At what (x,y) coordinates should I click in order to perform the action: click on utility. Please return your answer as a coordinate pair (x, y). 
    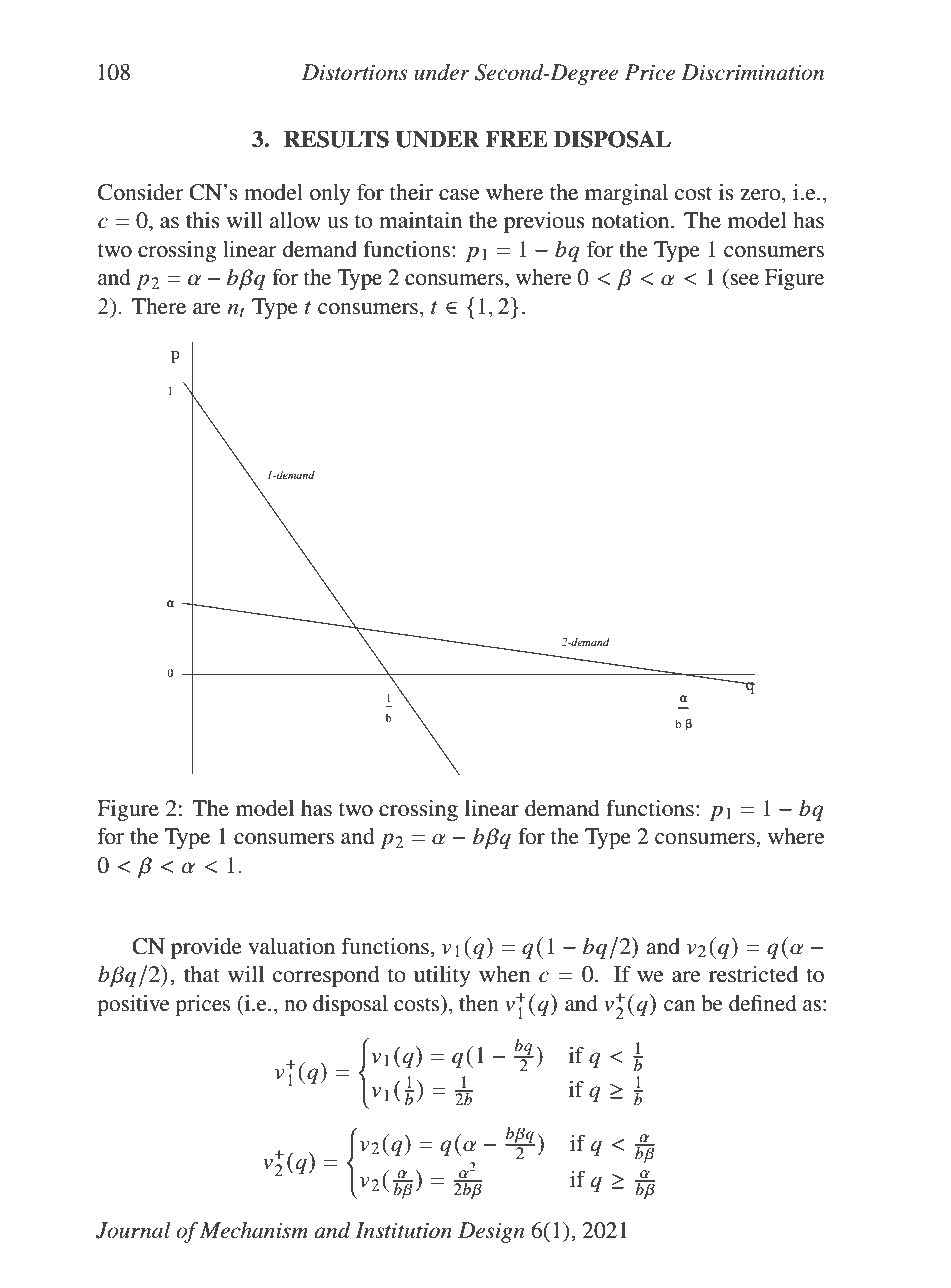
    Looking at the image, I should click on (442, 976).
